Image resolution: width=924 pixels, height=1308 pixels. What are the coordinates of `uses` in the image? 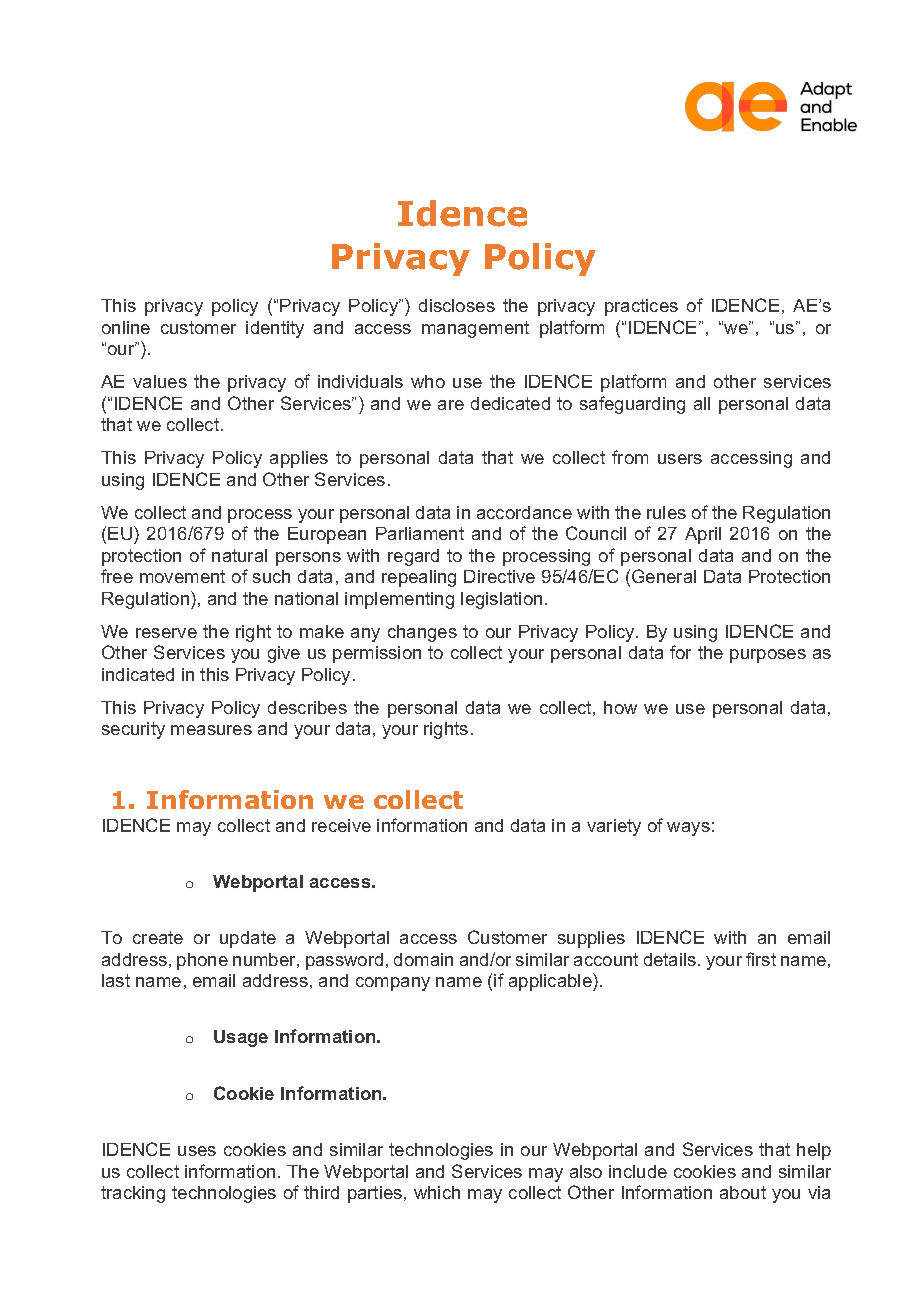 It's located at (197, 1151).
